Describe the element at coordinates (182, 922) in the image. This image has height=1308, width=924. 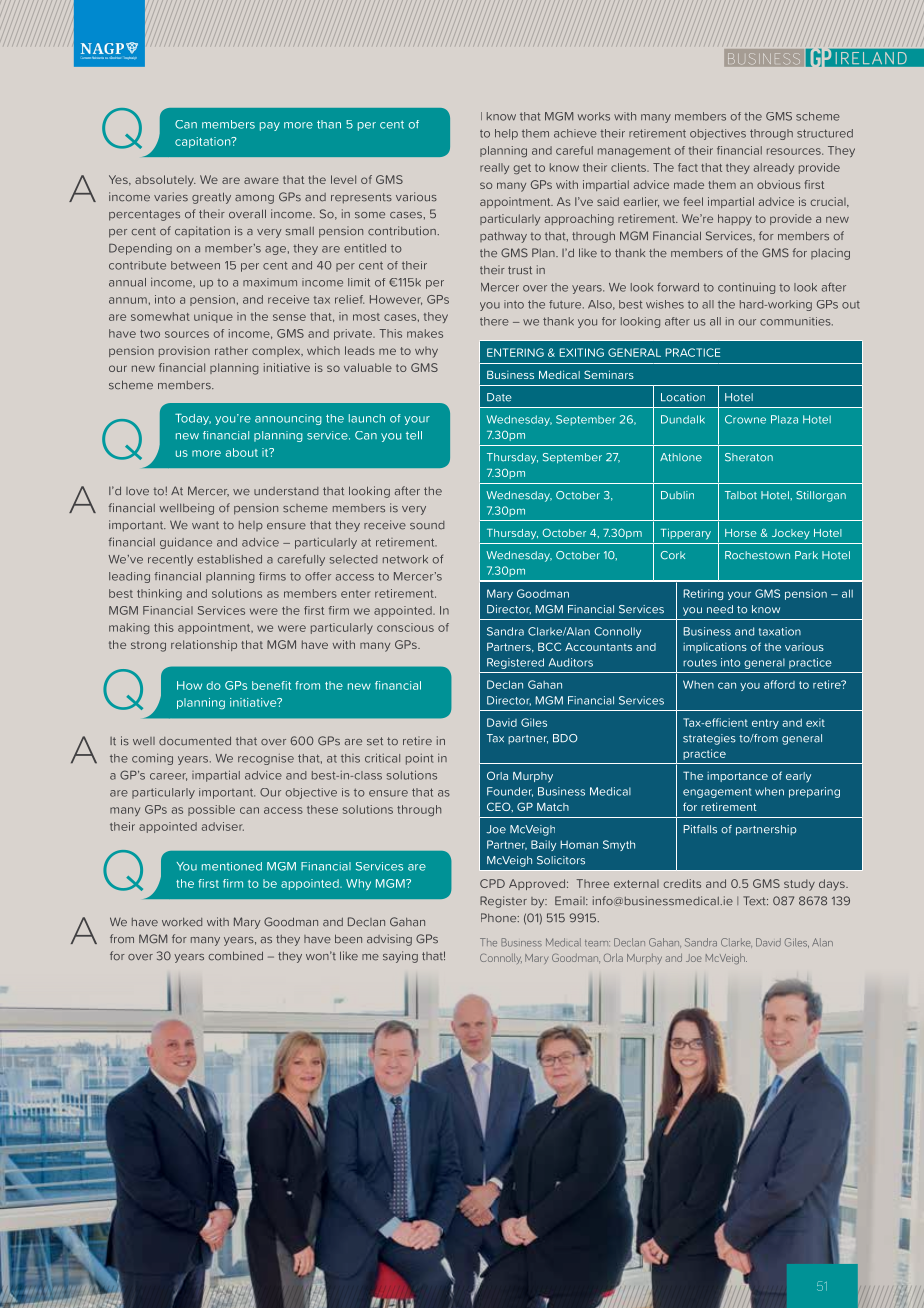
I see `worked` at that location.
